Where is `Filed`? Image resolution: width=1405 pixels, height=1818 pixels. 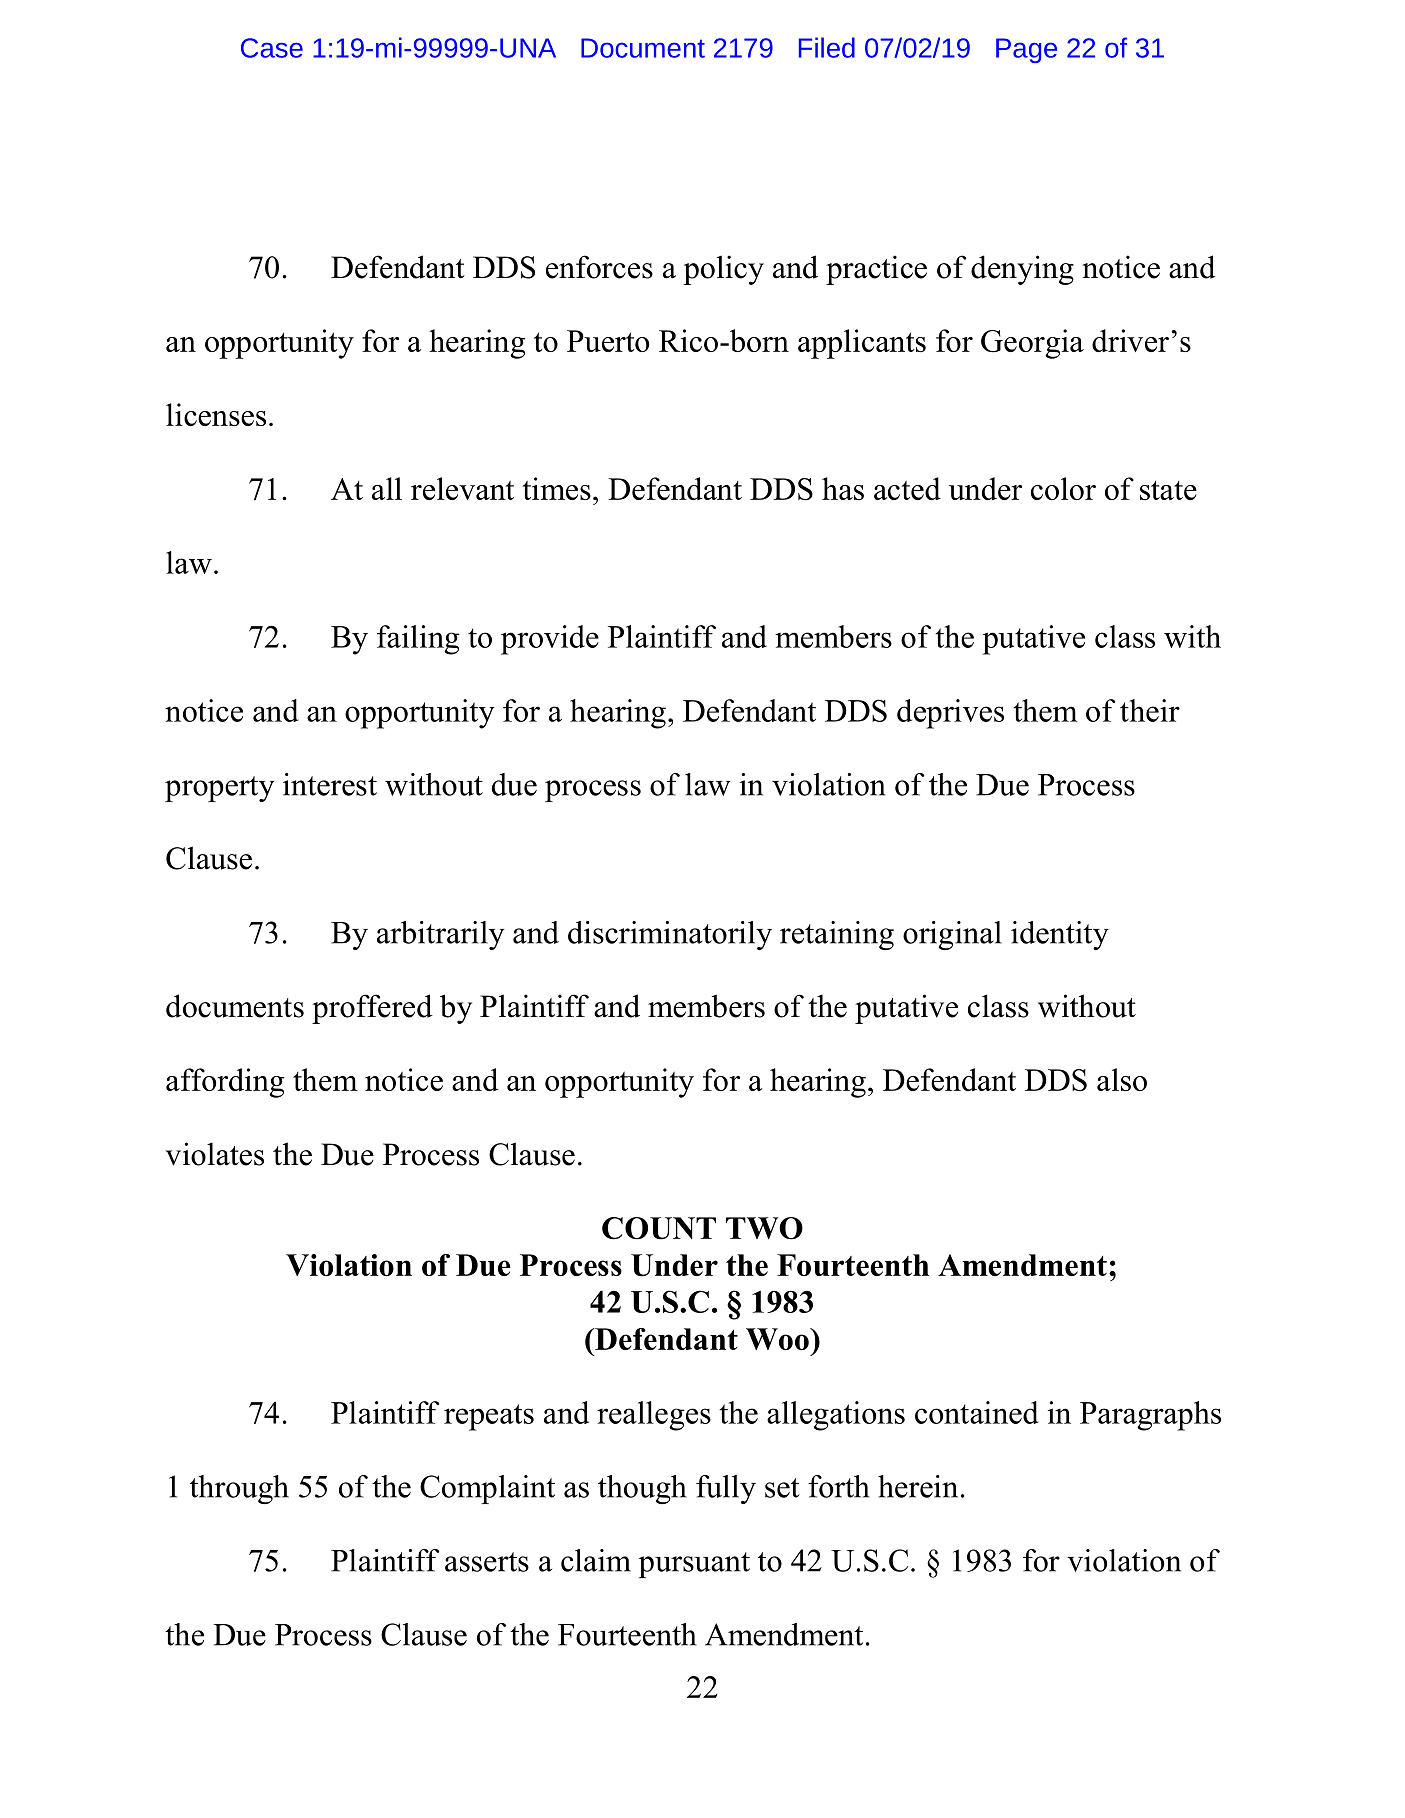 Filed is located at coordinates (827, 47).
